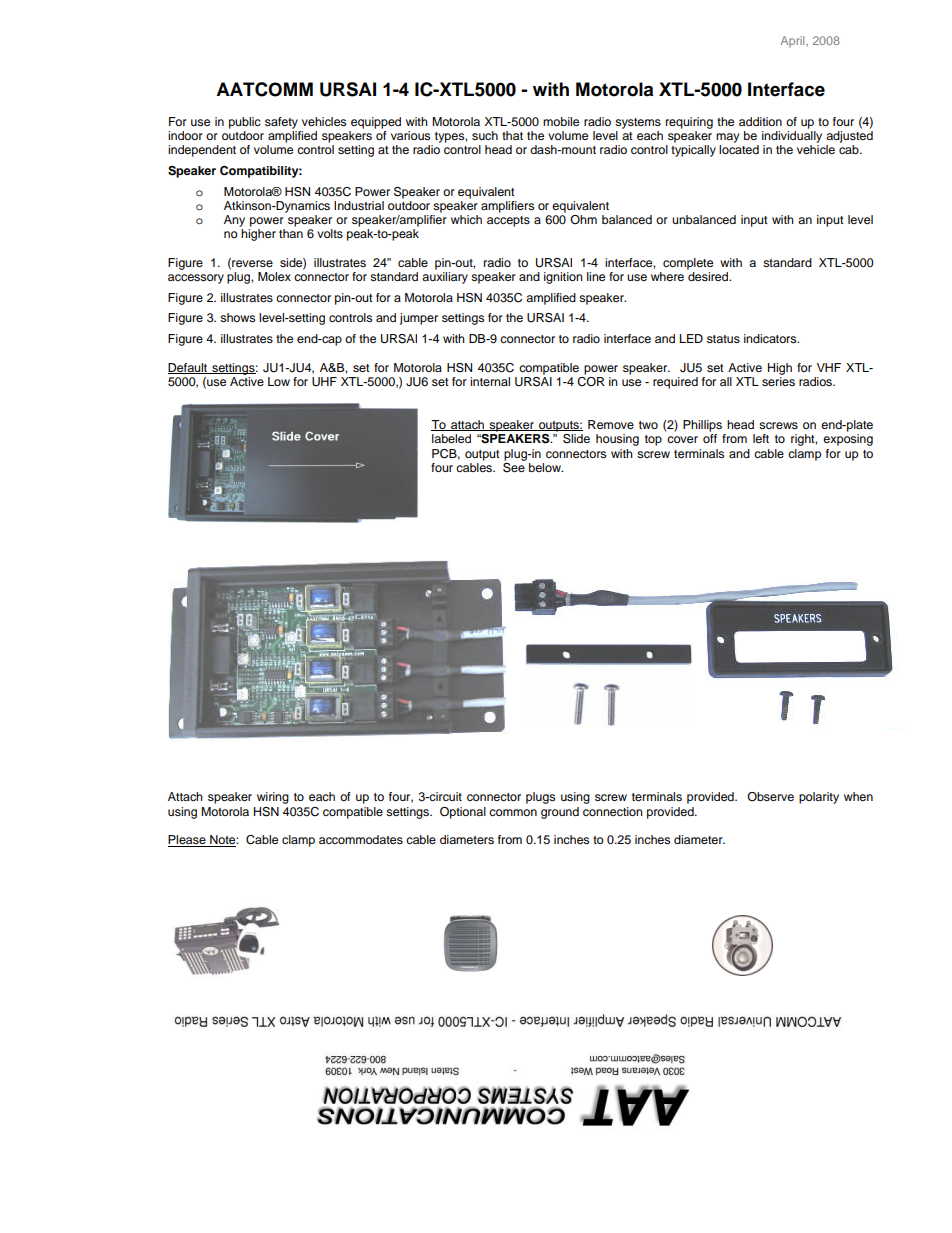 The height and width of the screenshot is (1233, 952). What do you see at coordinates (761, 438) in the screenshot?
I see `left` at bounding box center [761, 438].
